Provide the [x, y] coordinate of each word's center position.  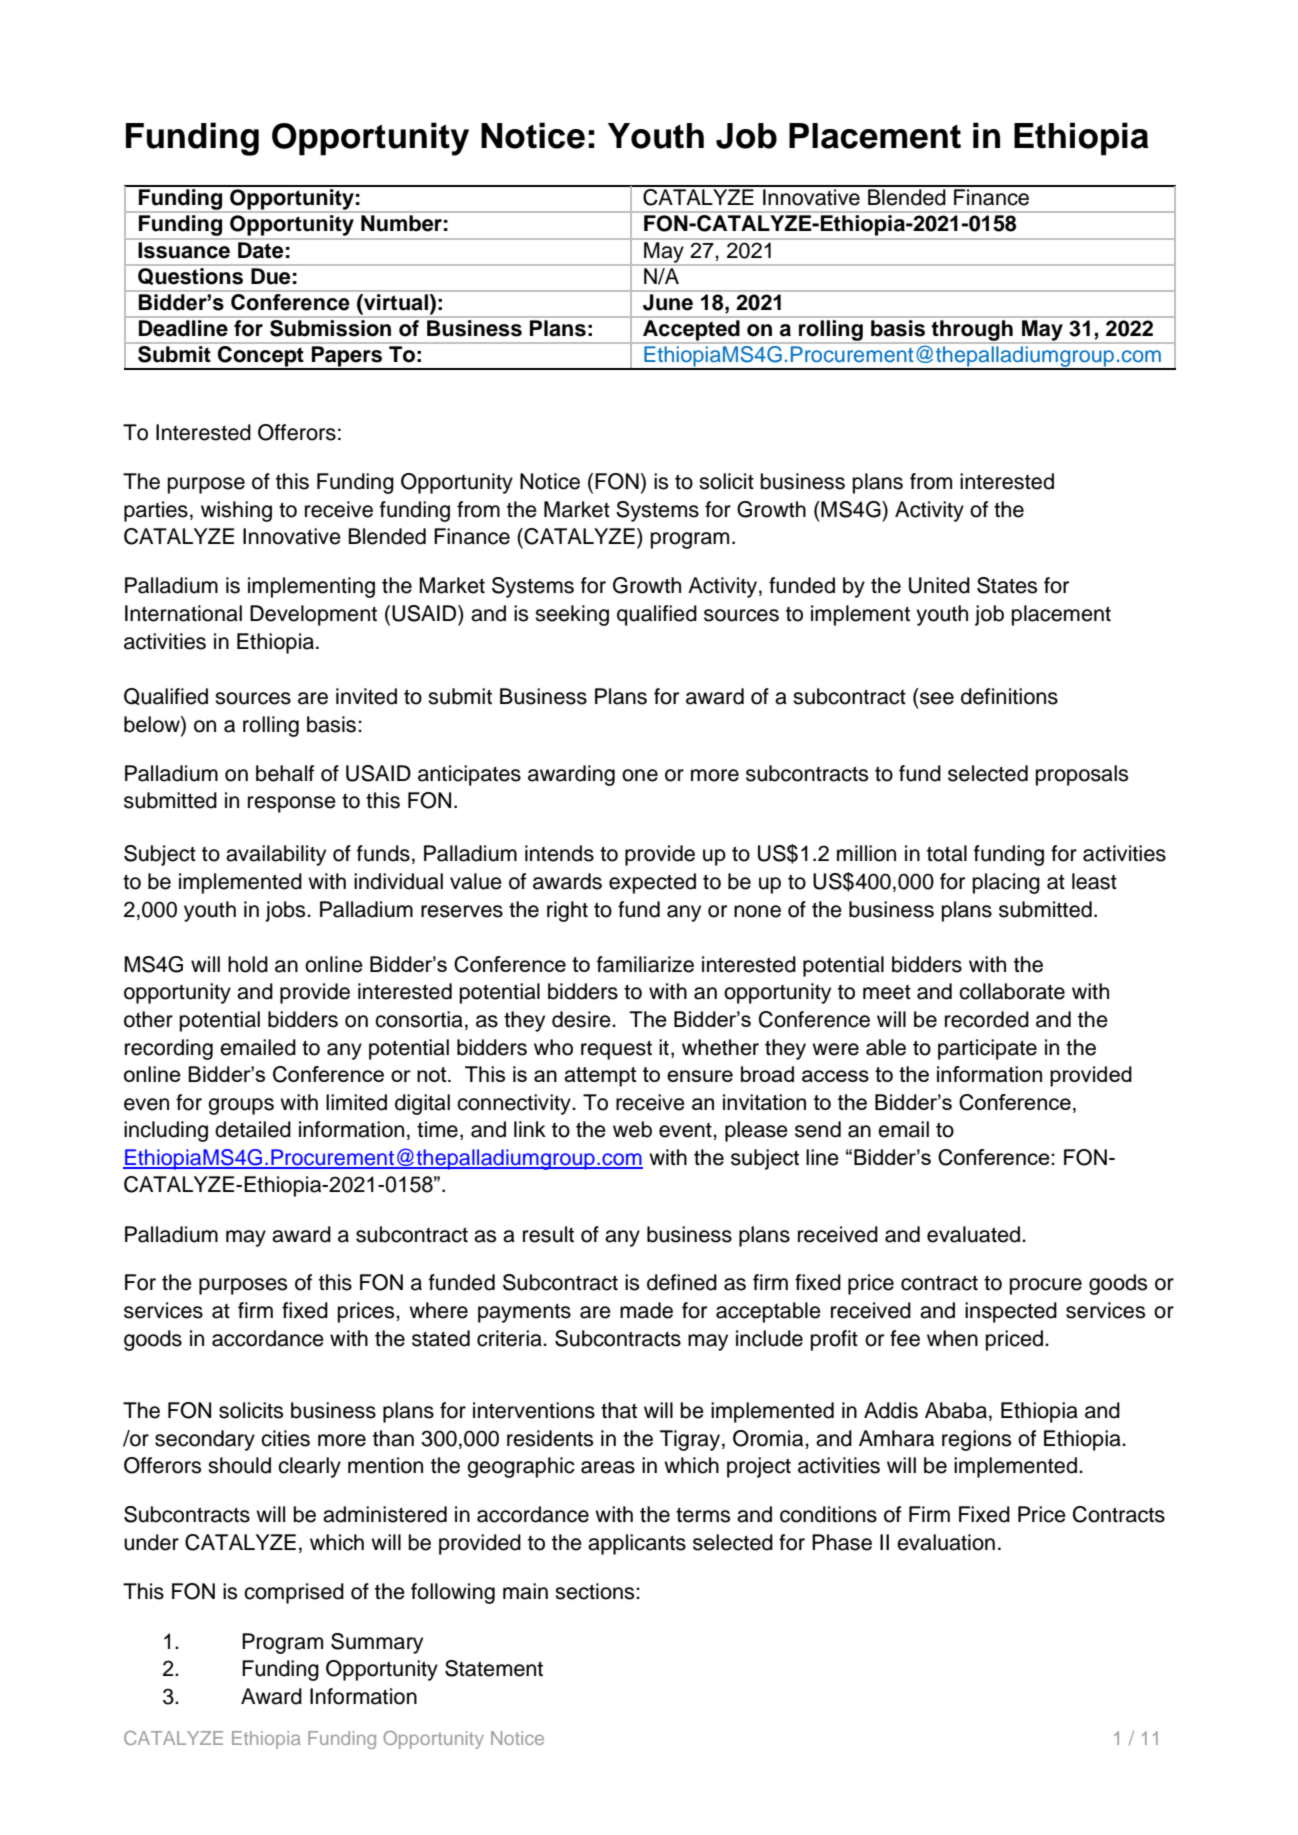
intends [559, 853]
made [646, 1310]
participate [987, 1049]
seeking [572, 615]
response [292, 804]
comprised [294, 1593]
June [668, 302]
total [947, 853]
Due [270, 276]
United [939, 585]
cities [285, 1438]
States [1007, 585]
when [952, 1338]
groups [241, 1106]
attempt [600, 1077]
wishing [236, 511]
